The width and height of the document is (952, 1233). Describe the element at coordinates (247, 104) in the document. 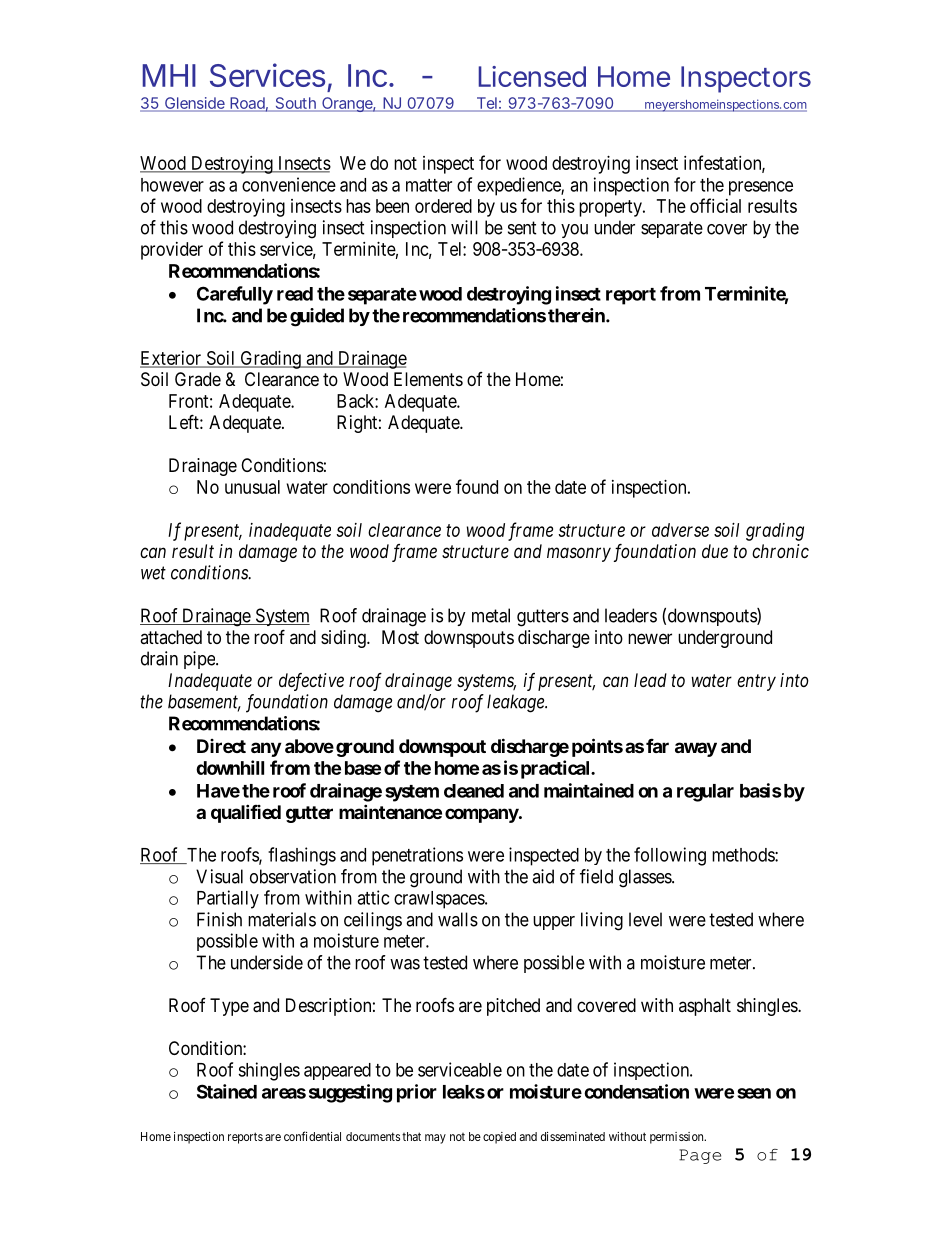

I see `Road` at that location.
